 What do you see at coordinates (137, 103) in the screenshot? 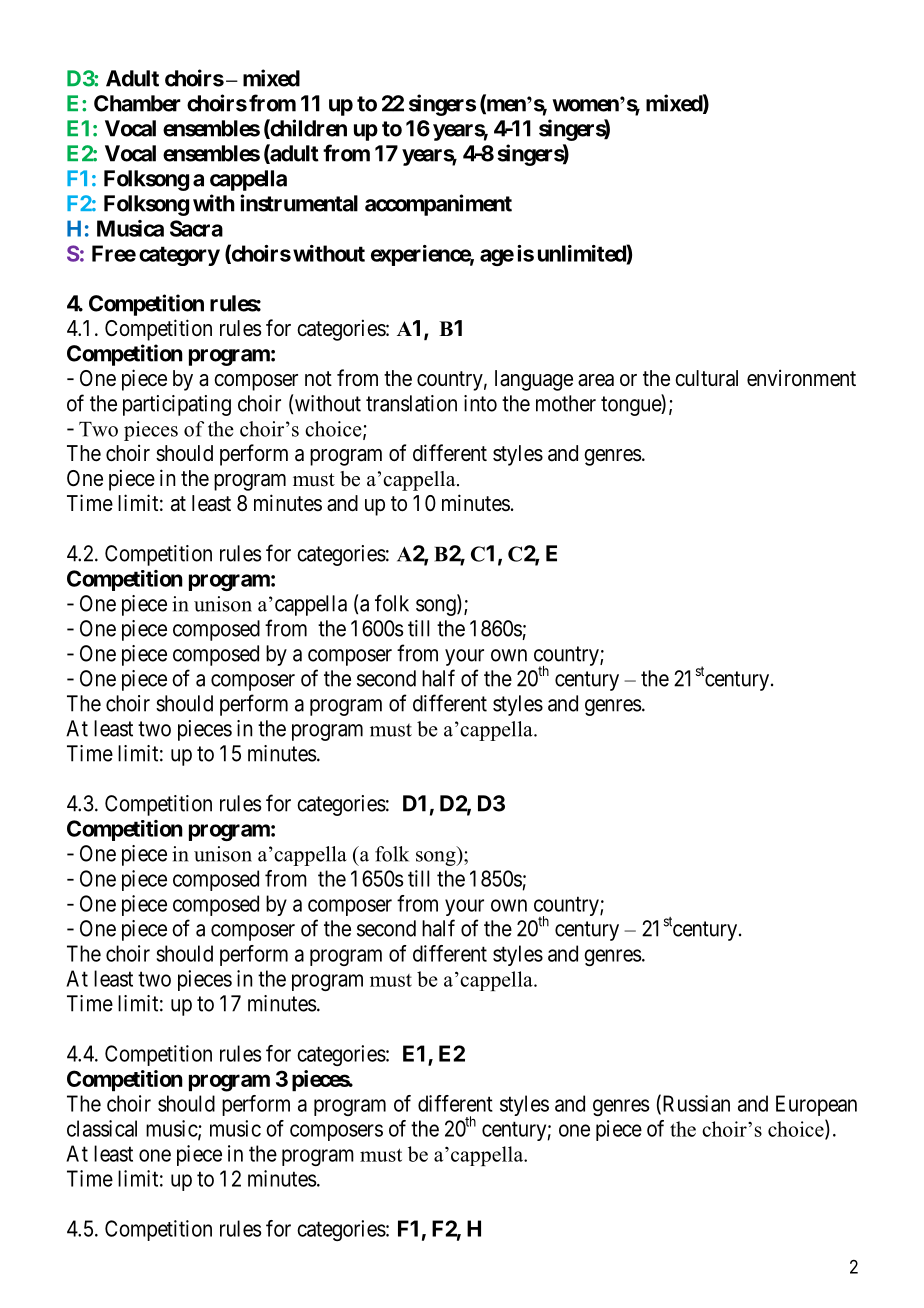
I see `Chamber` at bounding box center [137, 103].
